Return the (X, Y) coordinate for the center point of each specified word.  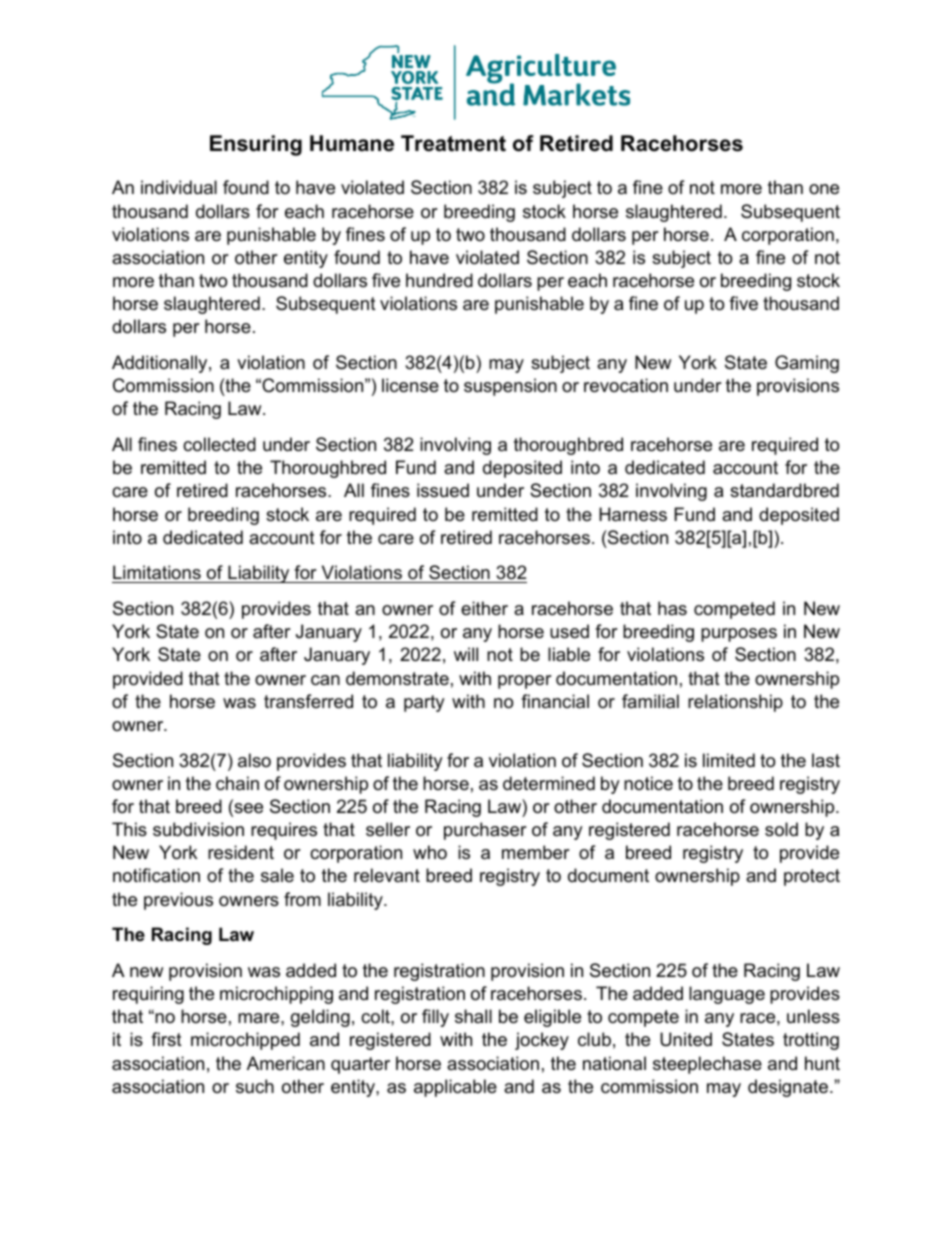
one (824, 189)
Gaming (807, 364)
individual (179, 187)
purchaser (485, 831)
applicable (455, 1088)
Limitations (157, 574)
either (484, 608)
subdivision (198, 829)
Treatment (453, 143)
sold (781, 829)
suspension (510, 387)
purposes (739, 635)
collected (219, 444)
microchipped (245, 1041)
